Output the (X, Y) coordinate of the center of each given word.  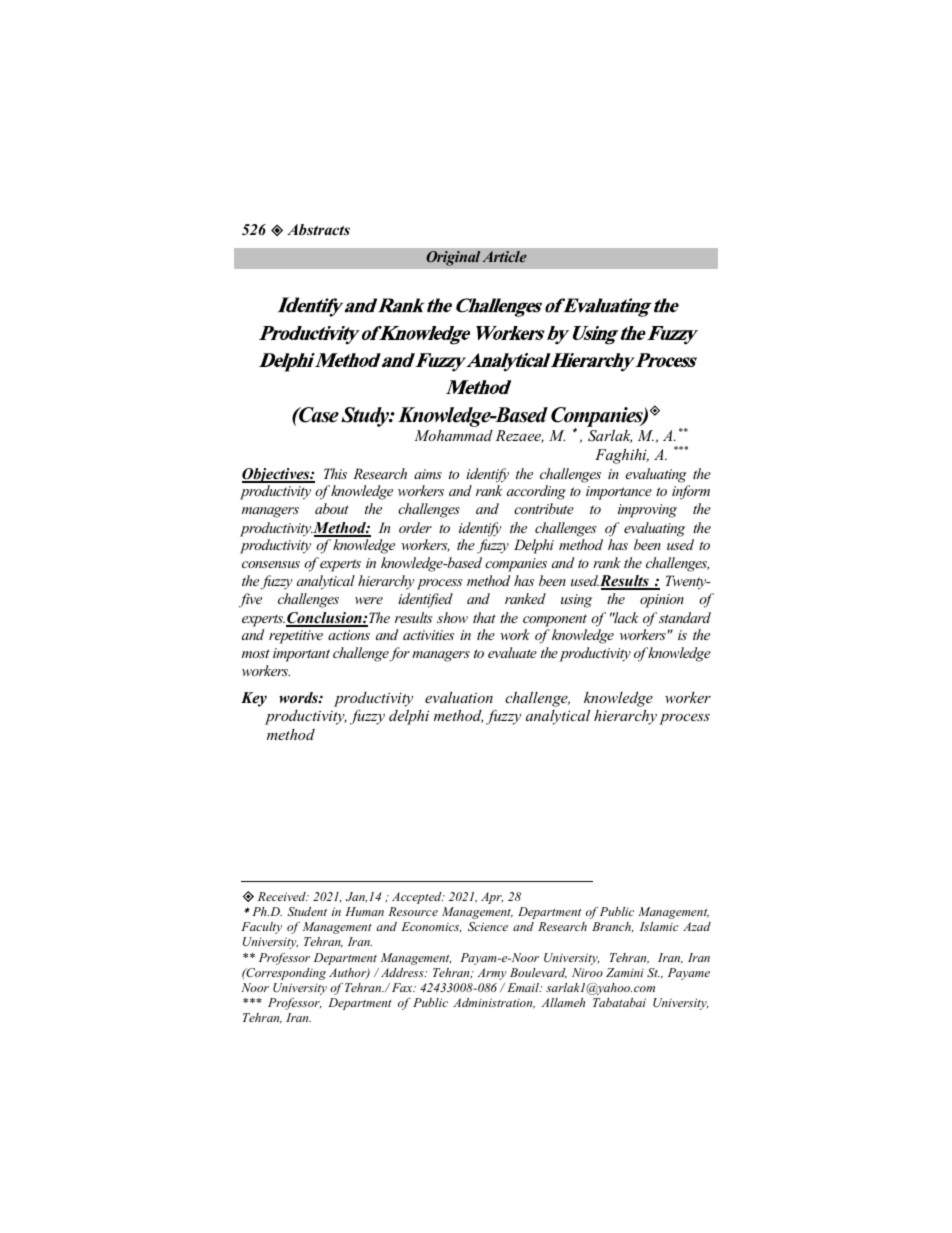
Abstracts (318, 229)
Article (504, 256)
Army (492, 974)
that (484, 617)
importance (619, 493)
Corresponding (285, 974)
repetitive (296, 637)
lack (626, 617)
